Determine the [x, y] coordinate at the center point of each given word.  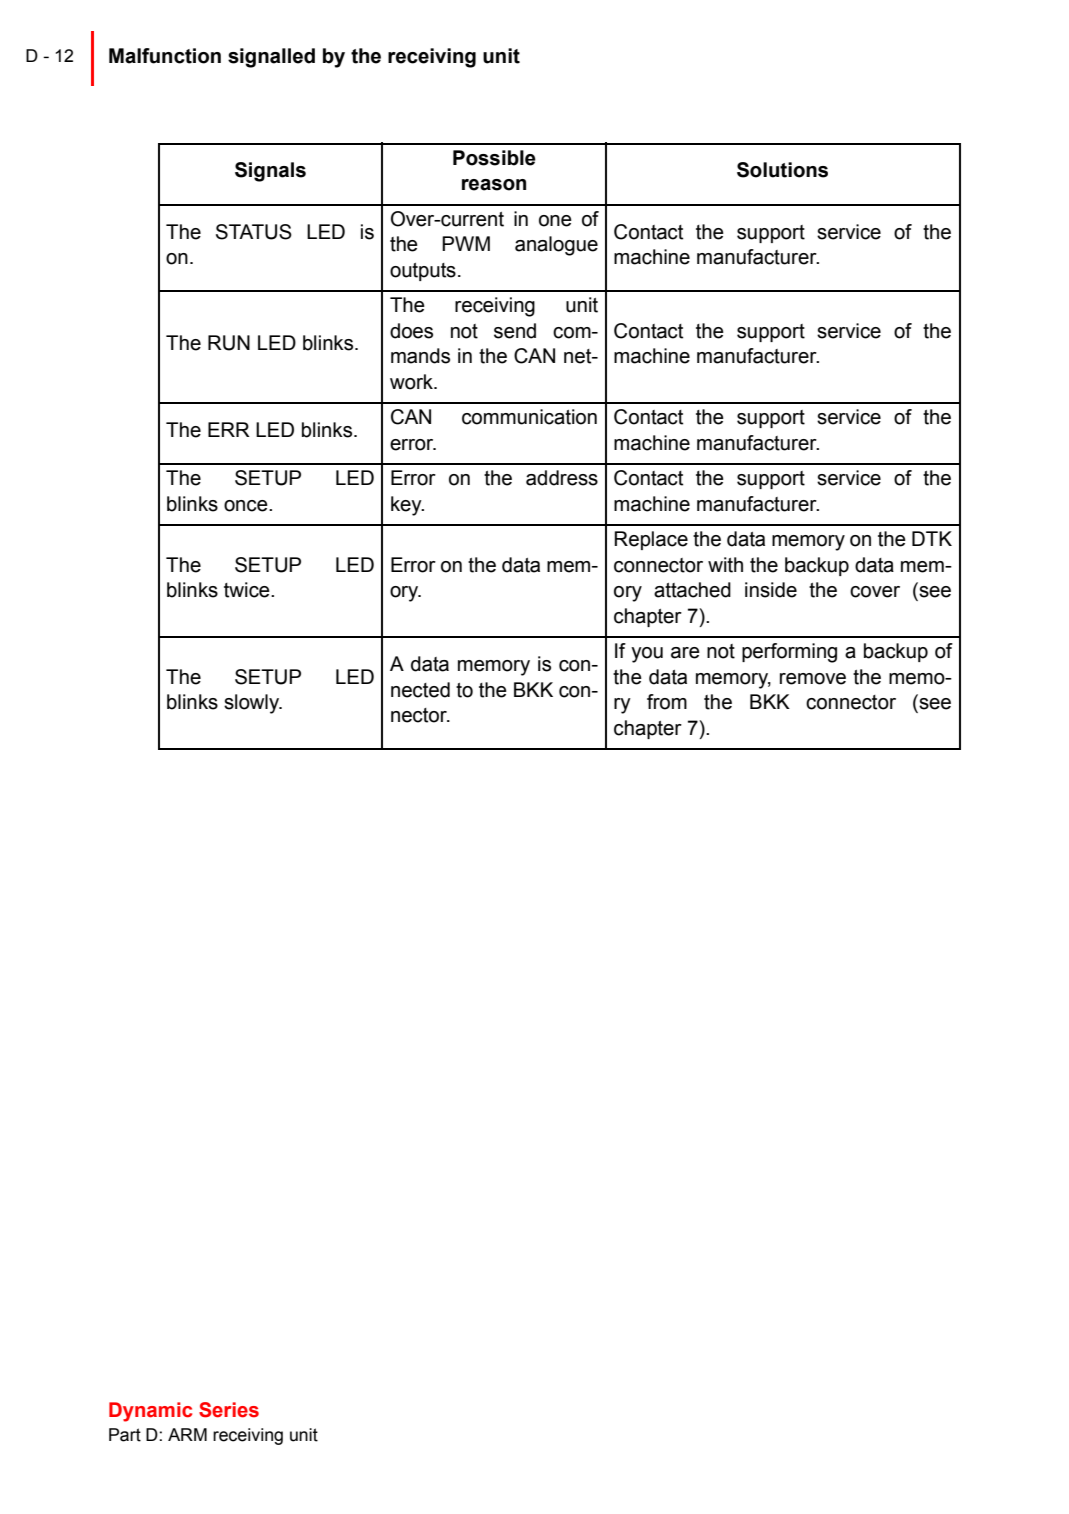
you [647, 655]
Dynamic [150, 1412]
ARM [187, 1434]
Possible [494, 158]
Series [229, 1410]
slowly [253, 704]
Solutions [782, 170]
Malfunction [165, 56]
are [685, 653]
